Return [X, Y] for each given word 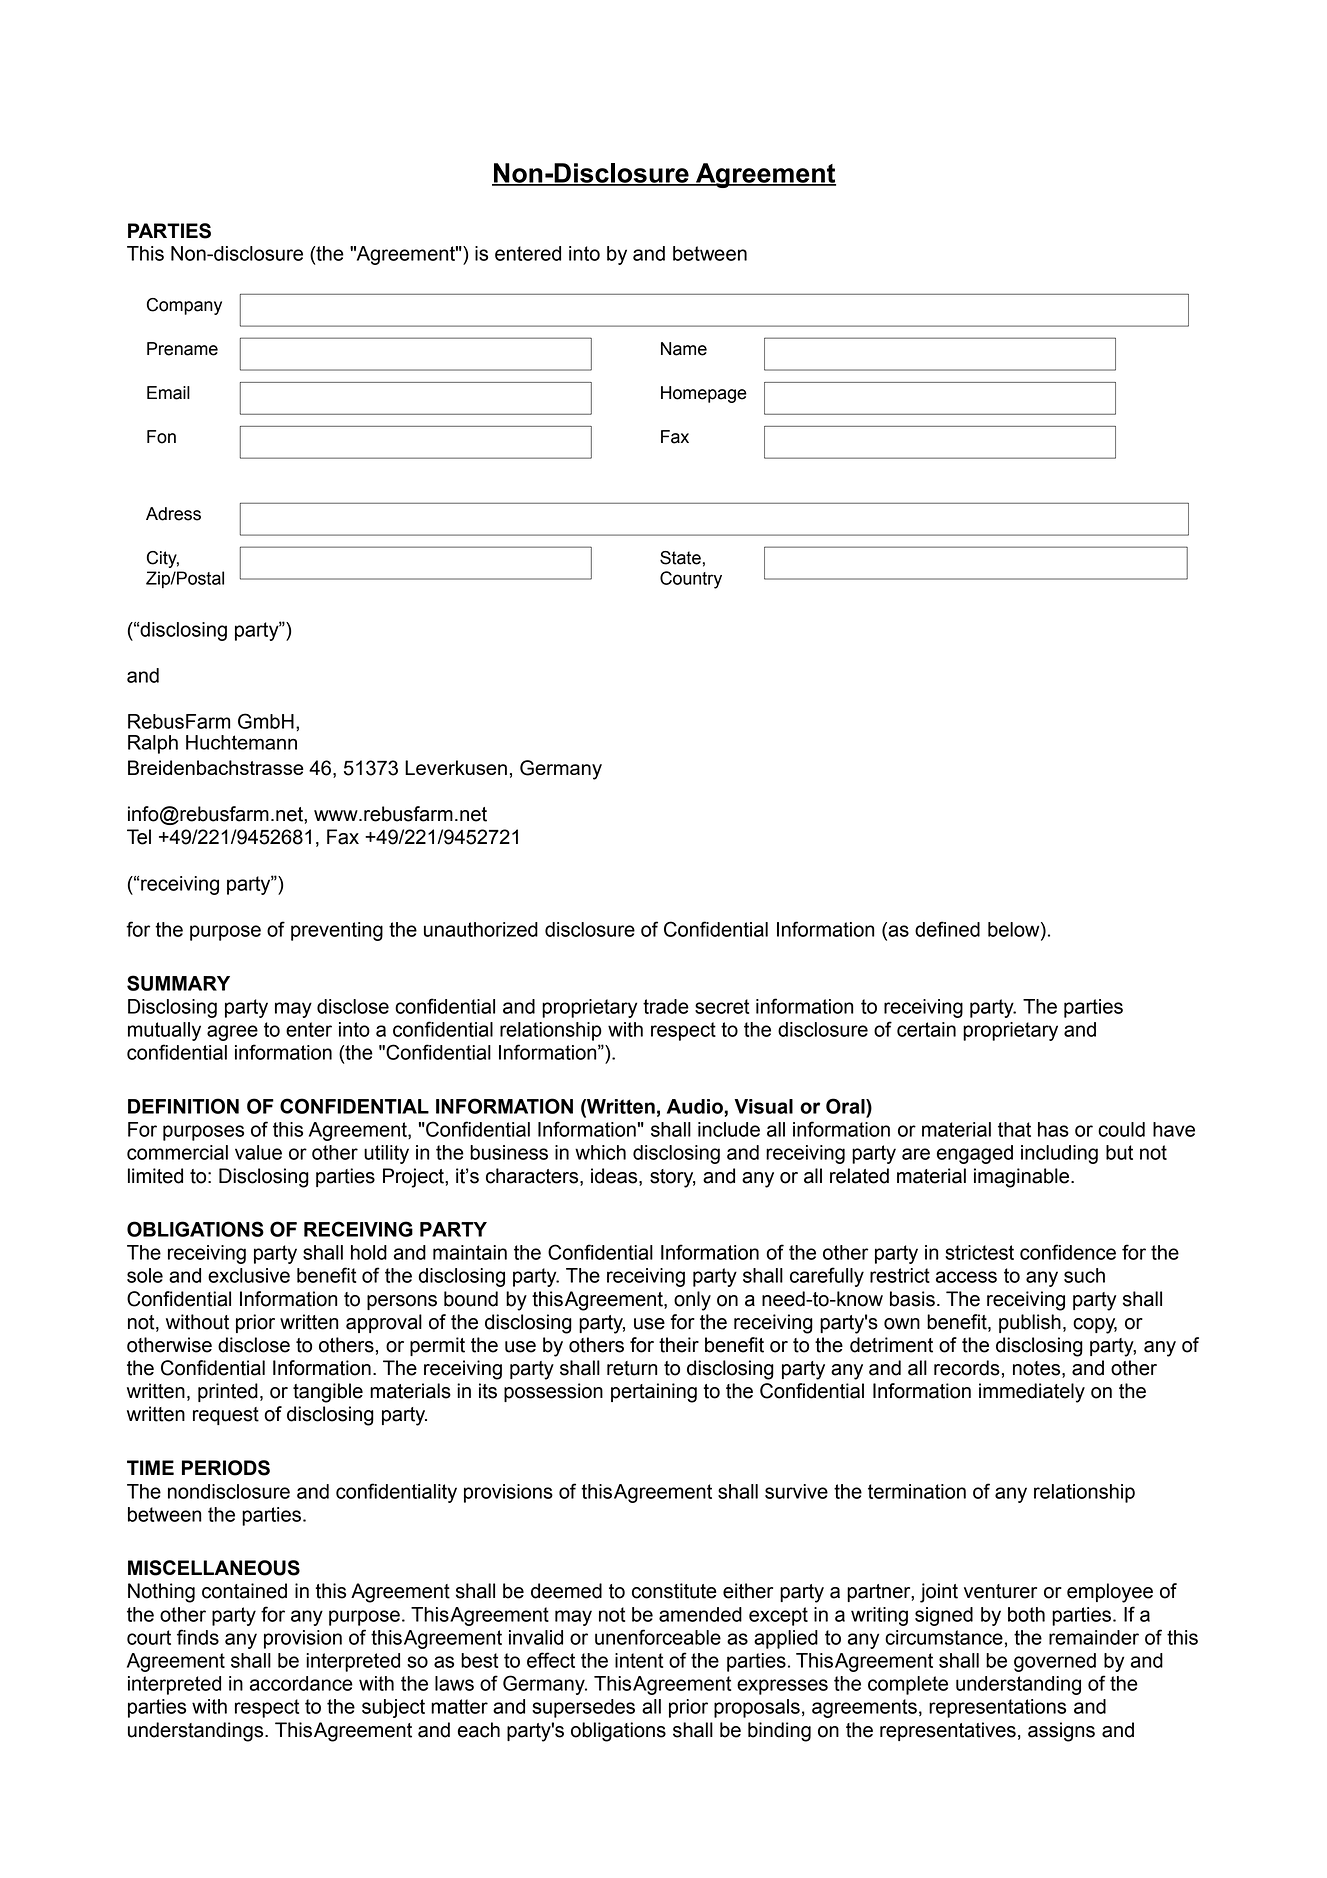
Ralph [153, 744]
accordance [301, 1683]
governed [1055, 1662]
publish [1030, 1323]
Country [691, 580]
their [679, 1345]
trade [666, 1006]
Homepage [704, 394]
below [1015, 929]
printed [228, 1392]
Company [184, 306]
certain [926, 1029]
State [680, 558]
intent [639, 1660]
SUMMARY [178, 983]
